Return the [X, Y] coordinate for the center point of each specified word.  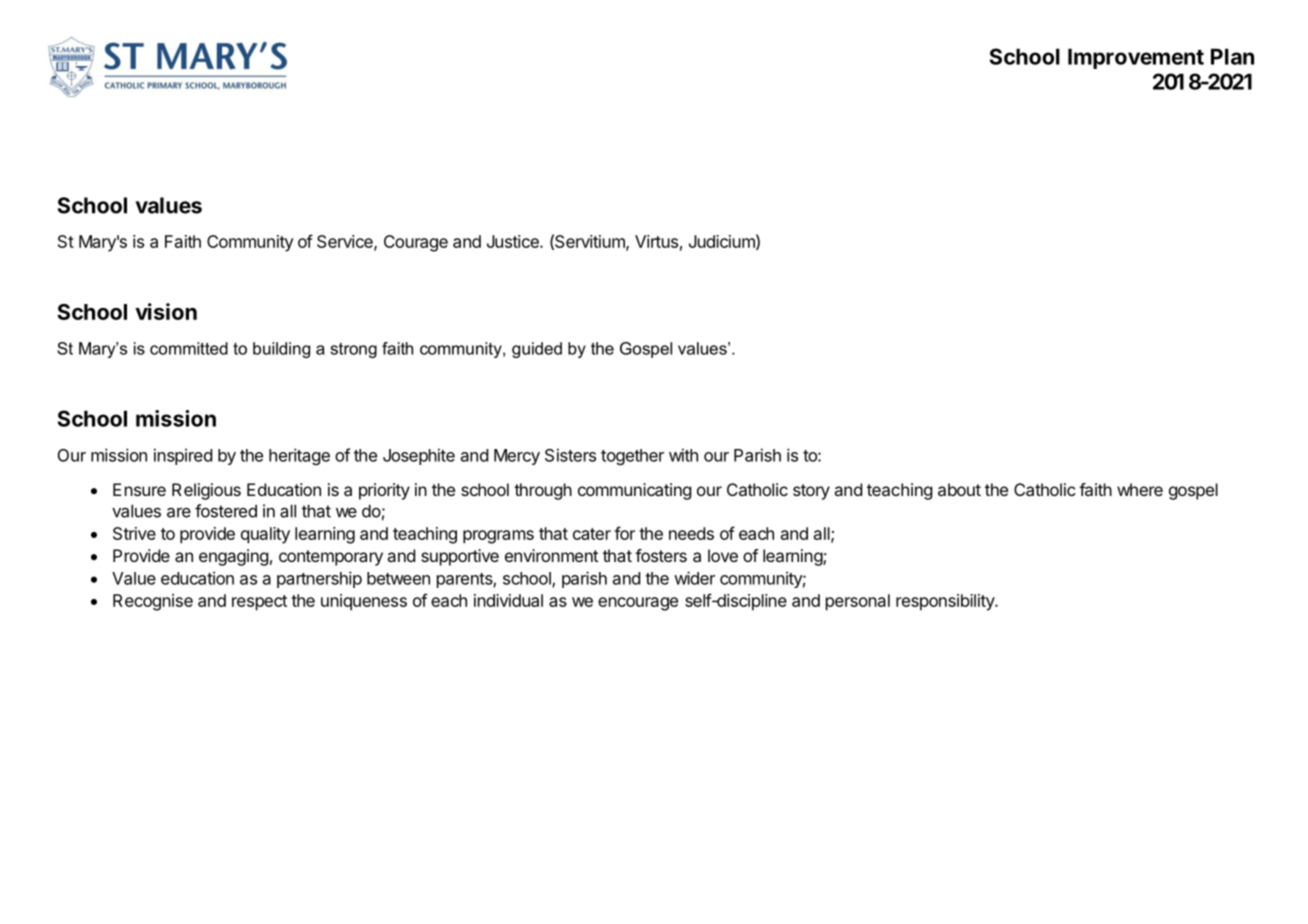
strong [353, 350]
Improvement [1136, 58]
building [281, 350]
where [1140, 489]
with [683, 455]
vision [166, 311]
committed [189, 348]
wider [694, 578]
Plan [1232, 56]
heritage [299, 456]
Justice [514, 241]
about [959, 489]
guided [537, 350]
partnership [319, 579]
